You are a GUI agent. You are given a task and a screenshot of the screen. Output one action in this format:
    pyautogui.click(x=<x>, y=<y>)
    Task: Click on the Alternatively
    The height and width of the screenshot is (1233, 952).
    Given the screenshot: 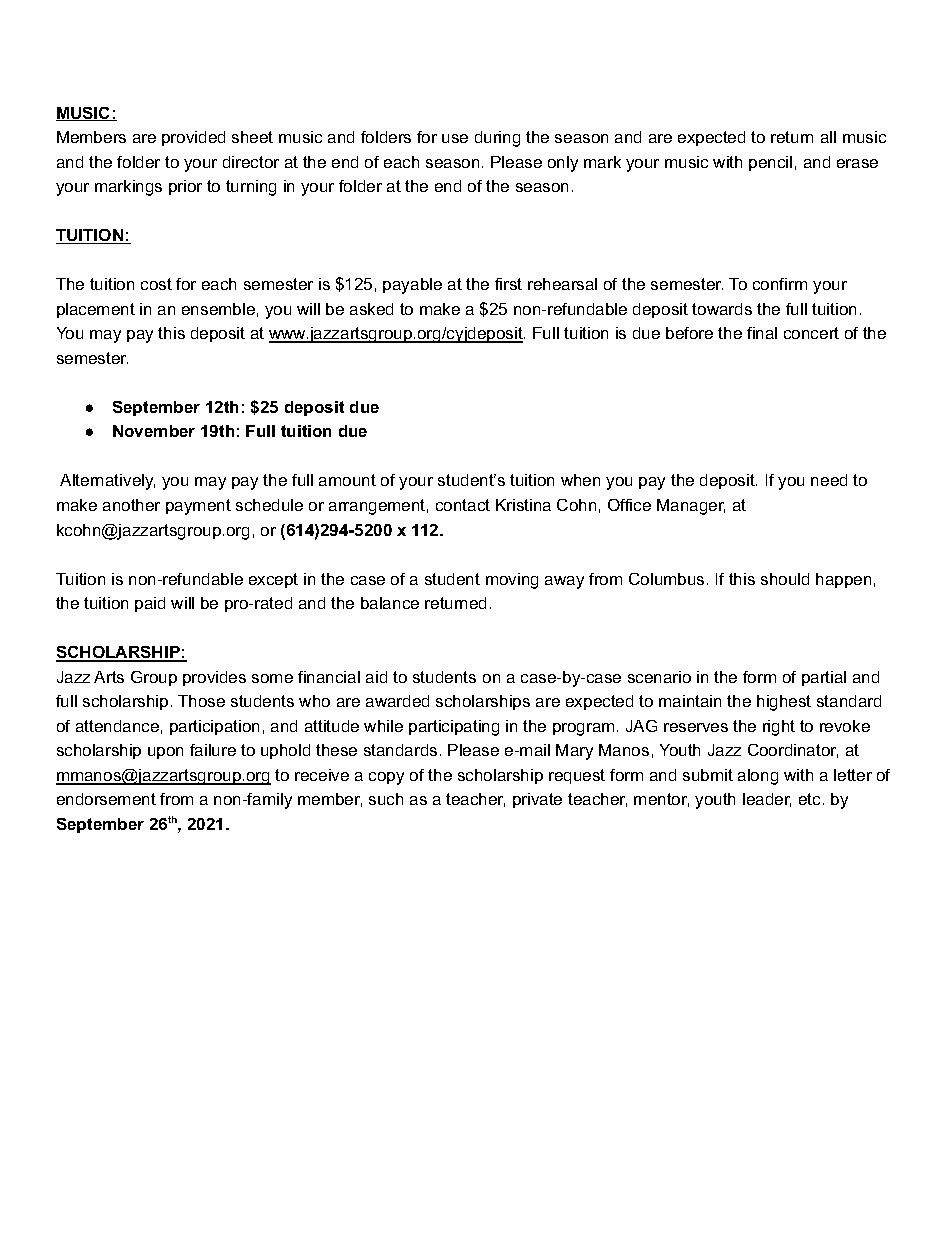 What is the action you would take?
    pyautogui.click(x=107, y=482)
